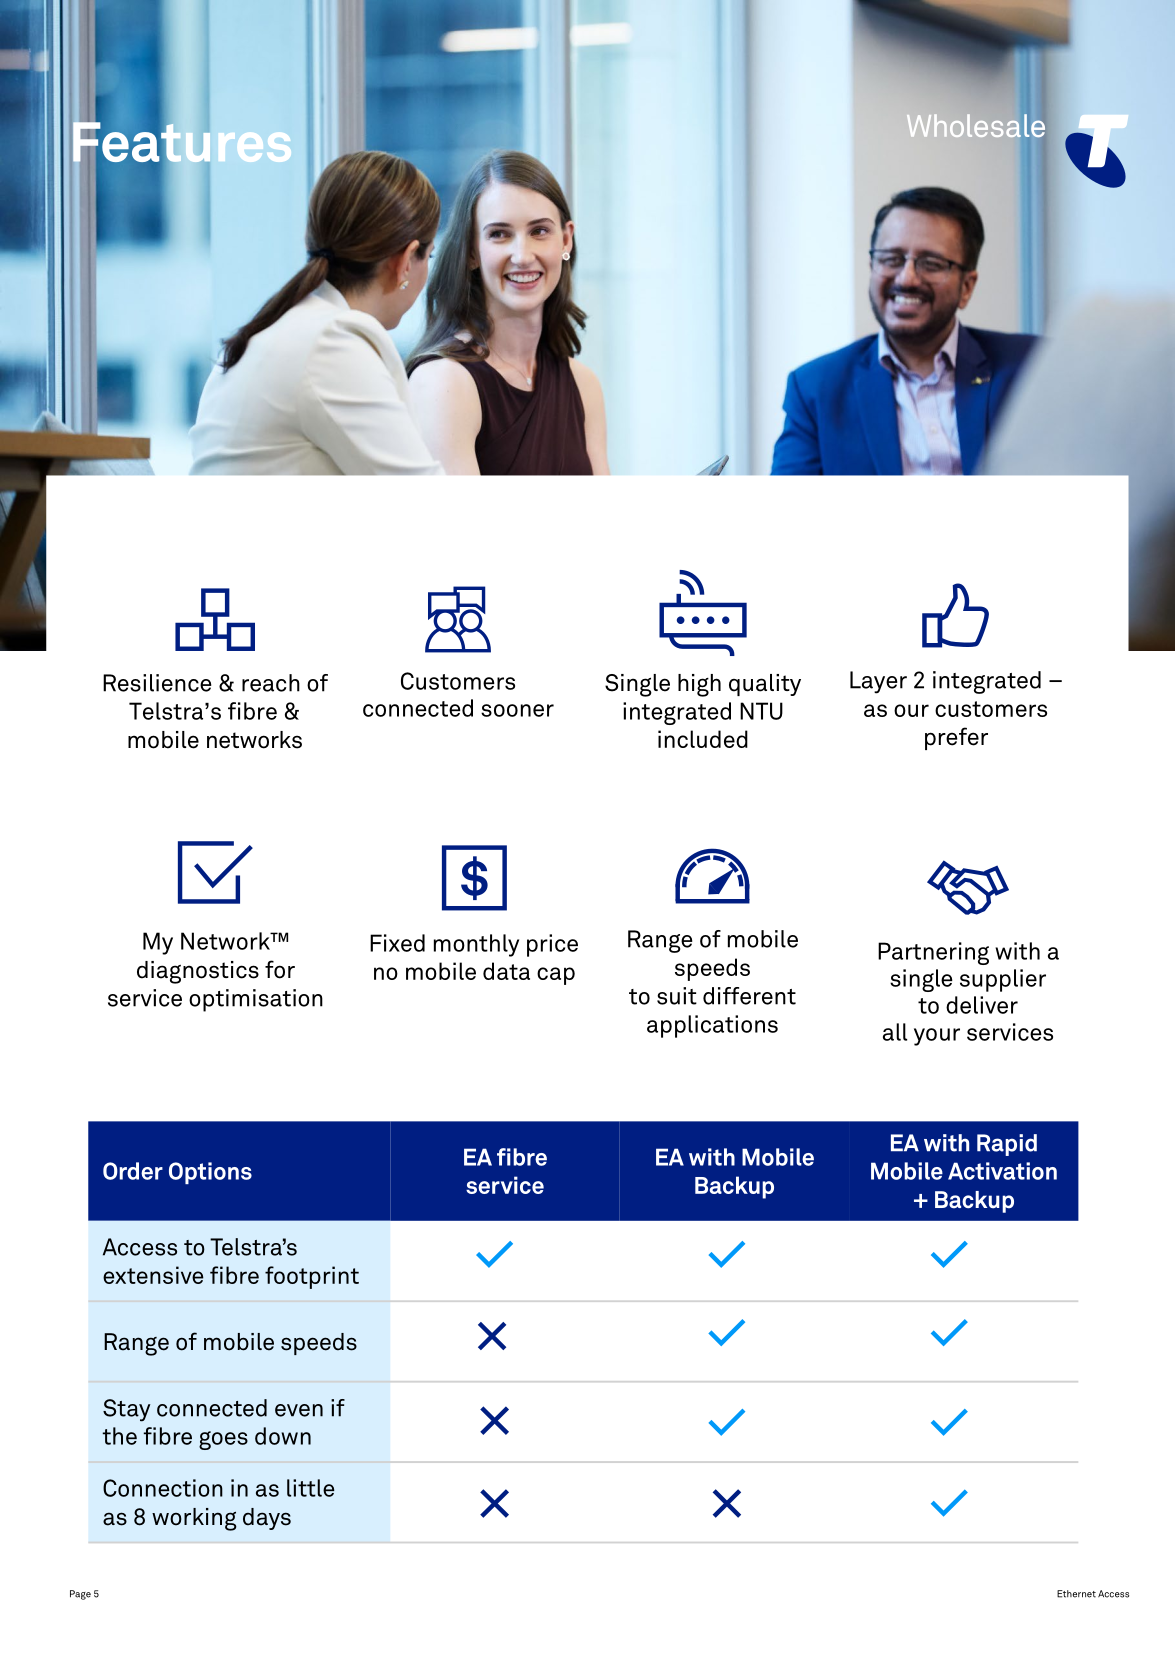 The width and height of the image is (1175, 1661). What do you see at coordinates (157, 683) in the image?
I see `Resilience` at bounding box center [157, 683].
